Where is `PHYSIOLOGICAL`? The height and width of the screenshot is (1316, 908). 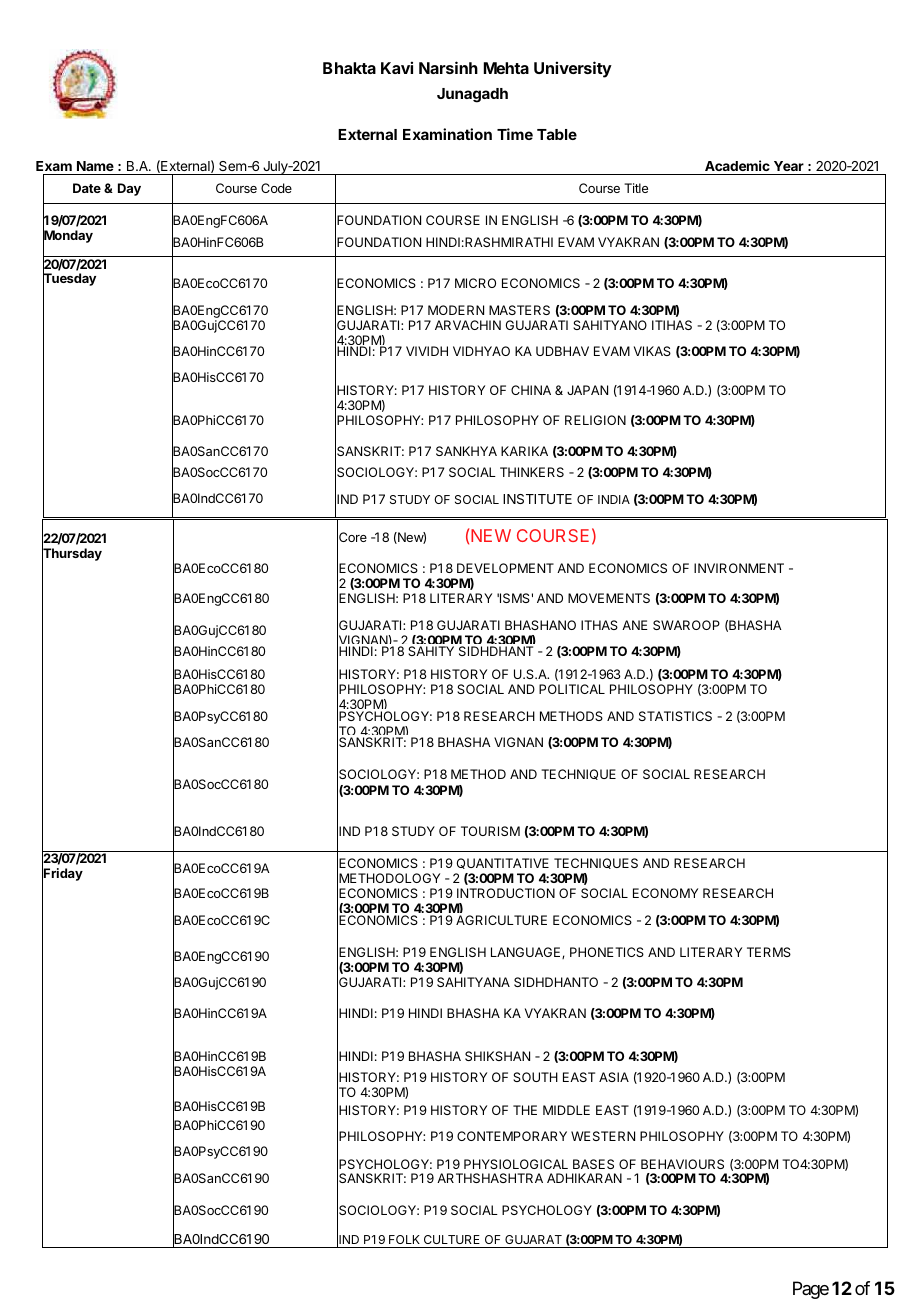
PHYSIOLOGICAL is located at coordinates (516, 1164).
